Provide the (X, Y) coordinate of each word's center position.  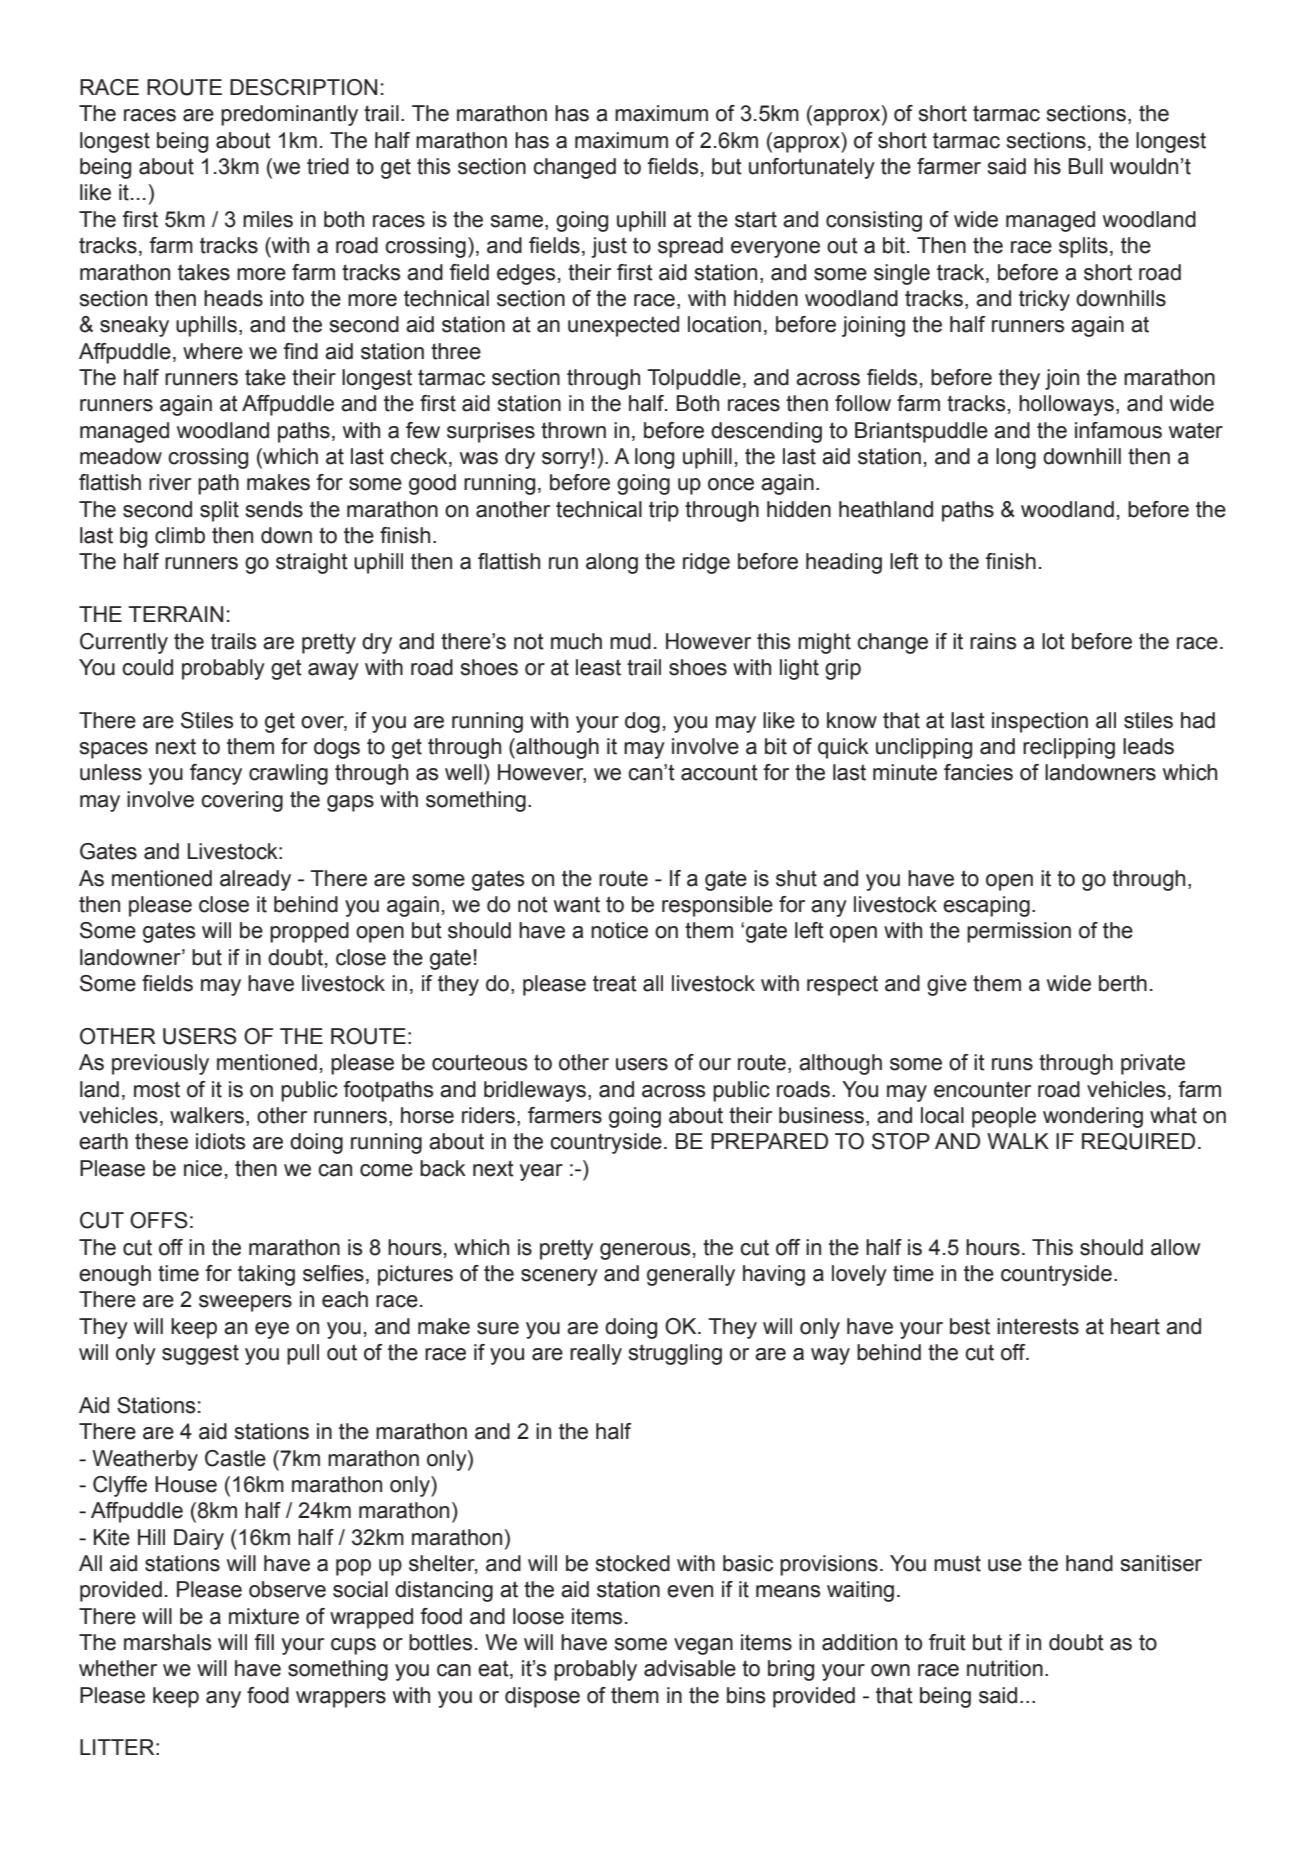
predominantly (289, 115)
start (756, 219)
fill (264, 1642)
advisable (690, 1668)
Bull (1086, 166)
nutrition (1005, 1668)
